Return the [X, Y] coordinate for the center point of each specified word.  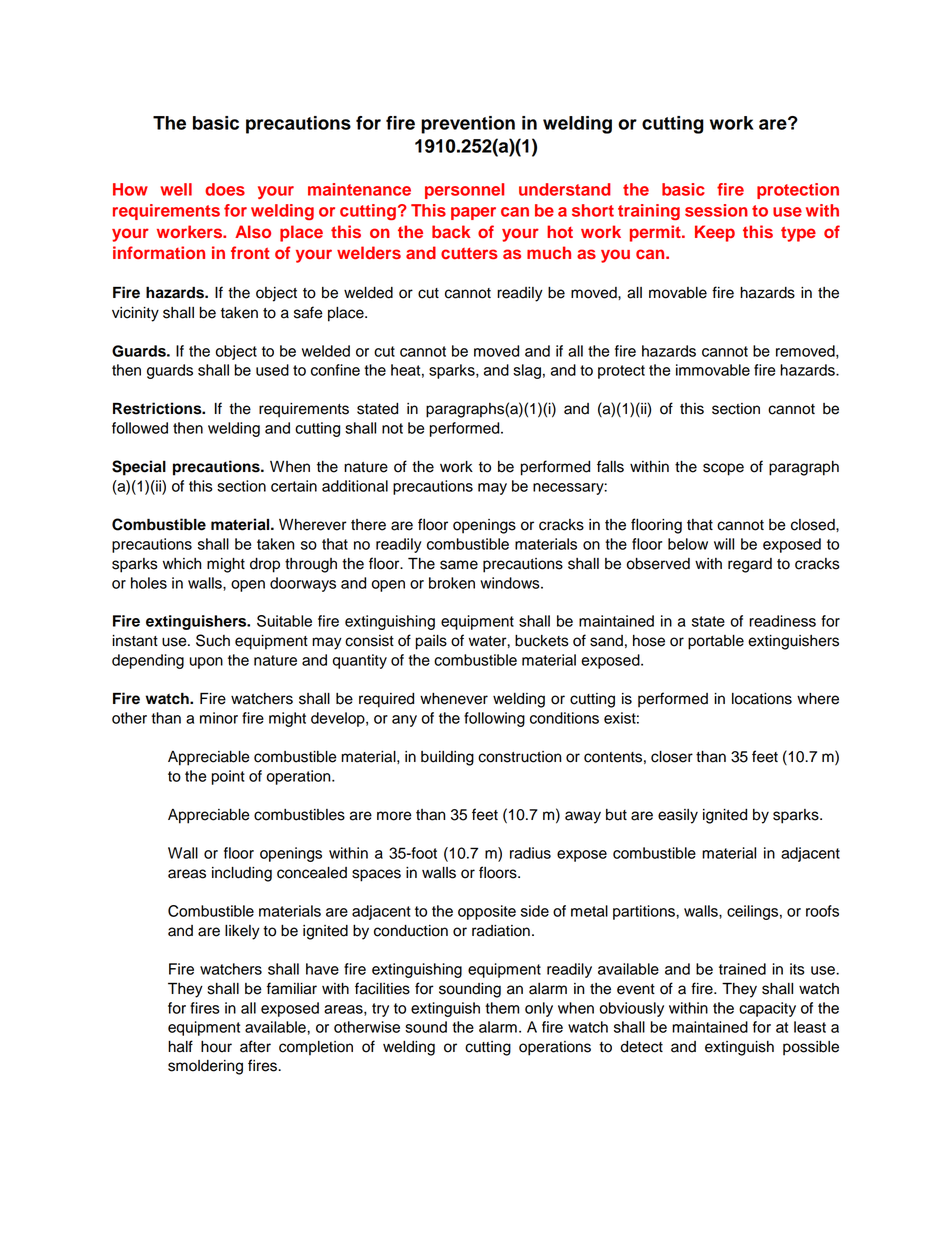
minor [219, 718]
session [716, 210]
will [724, 544]
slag [527, 371]
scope [723, 469]
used [272, 370]
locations [762, 699]
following [494, 719]
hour [216, 1047]
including [242, 874]
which [182, 564]
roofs [822, 911]
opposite [487, 912]
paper [473, 213]
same [459, 565]
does [225, 189]
